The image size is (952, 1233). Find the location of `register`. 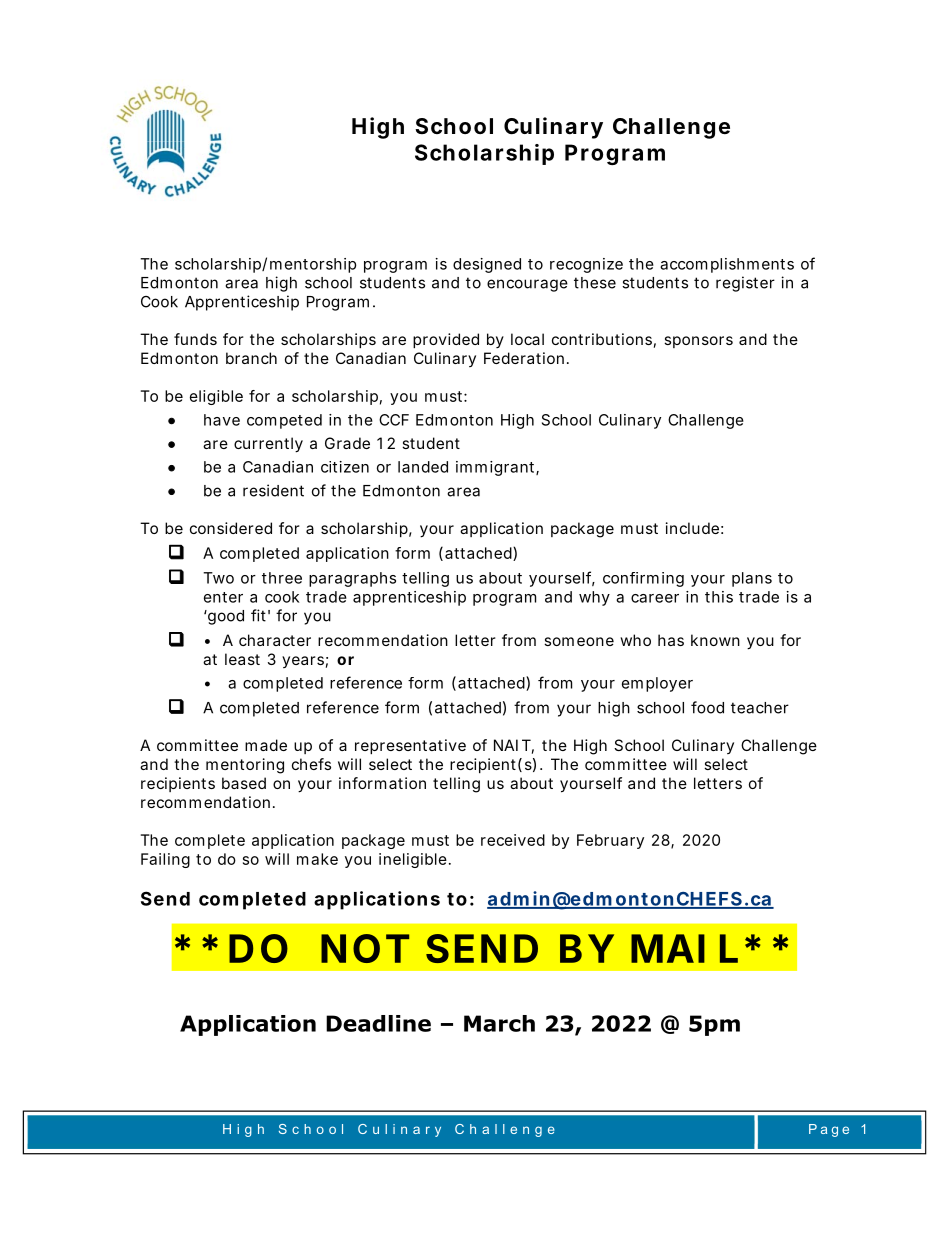

register is located at coordinates (745, 284).
